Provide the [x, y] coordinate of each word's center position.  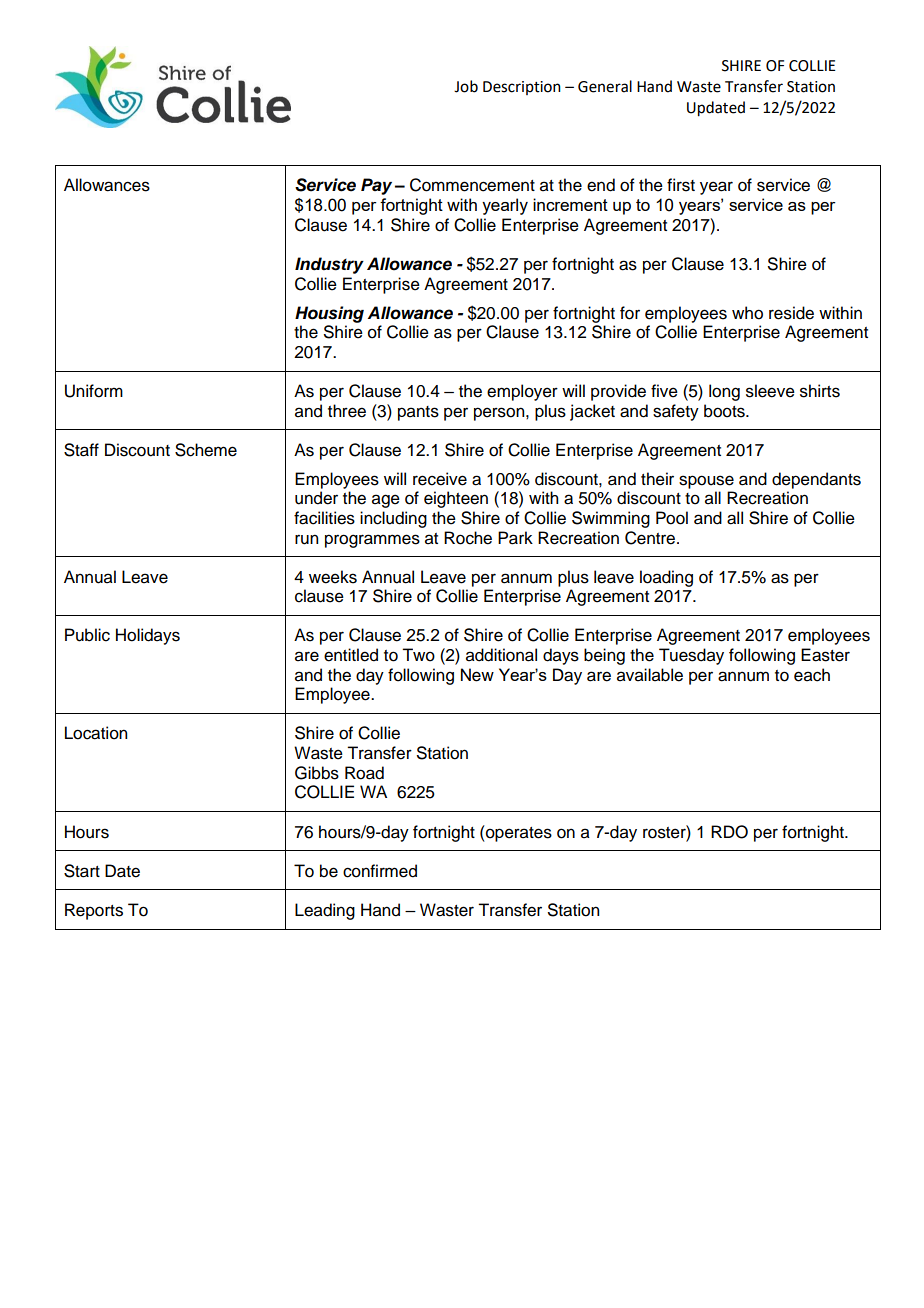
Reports [94, 911]
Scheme [206, 450]
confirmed [380, 871]
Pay [376, 186]
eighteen [456, 499]
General [605, 86]
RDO [729, 832]
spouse [706, 482]
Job [466, 86]
